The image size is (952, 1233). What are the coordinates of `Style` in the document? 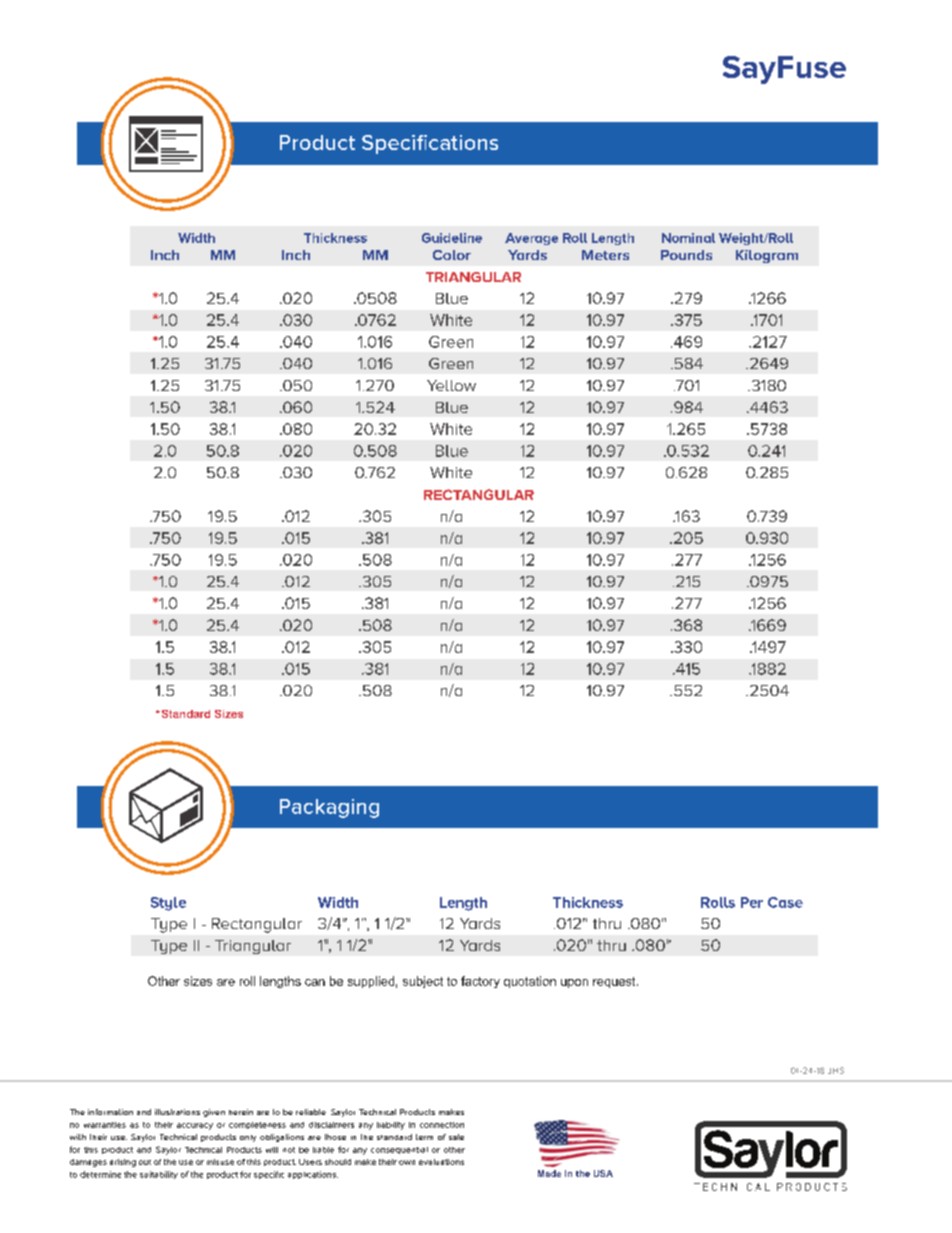 It's located at (168, 904).
